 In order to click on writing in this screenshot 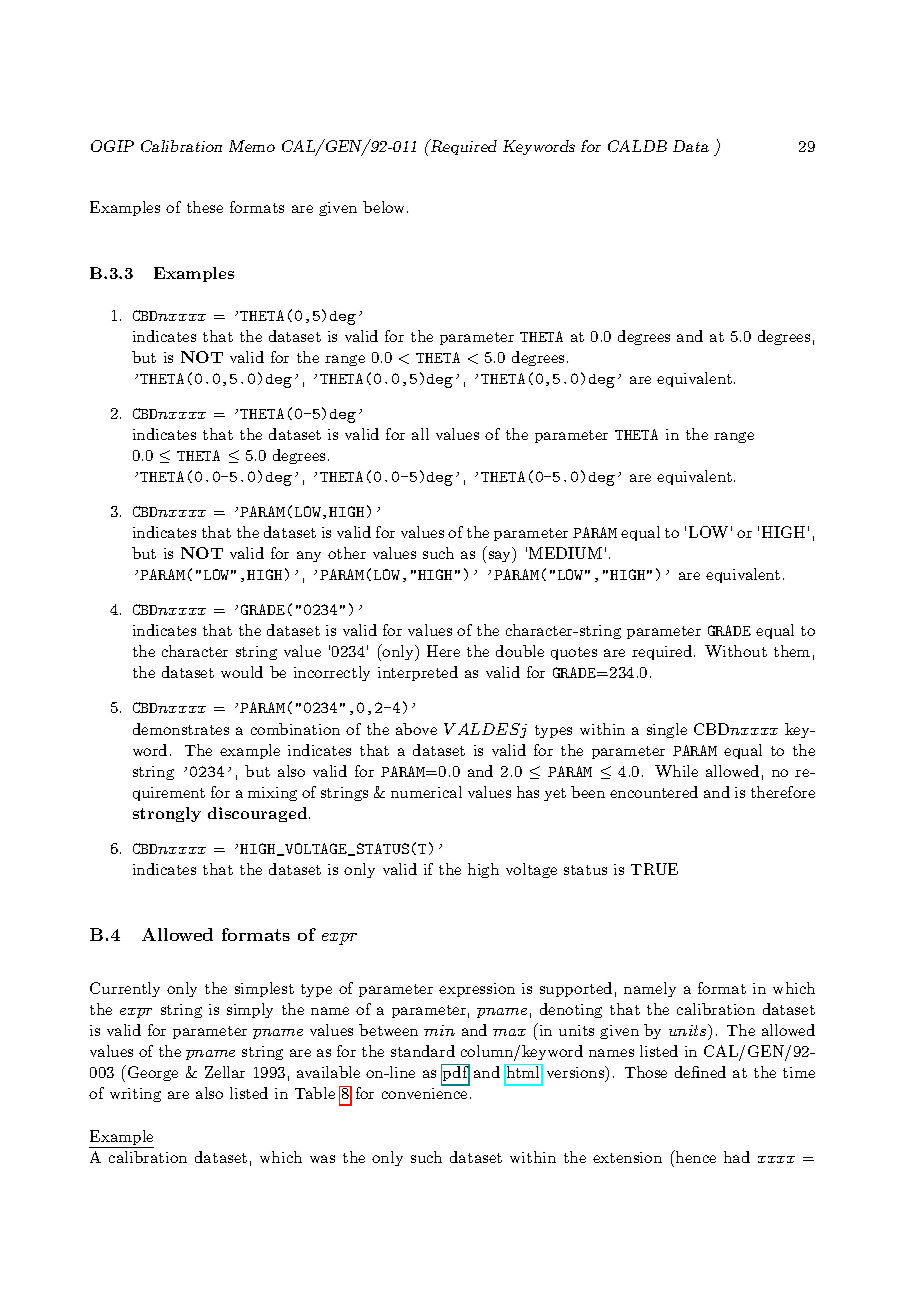, I will do `click(135, 1095)`.
